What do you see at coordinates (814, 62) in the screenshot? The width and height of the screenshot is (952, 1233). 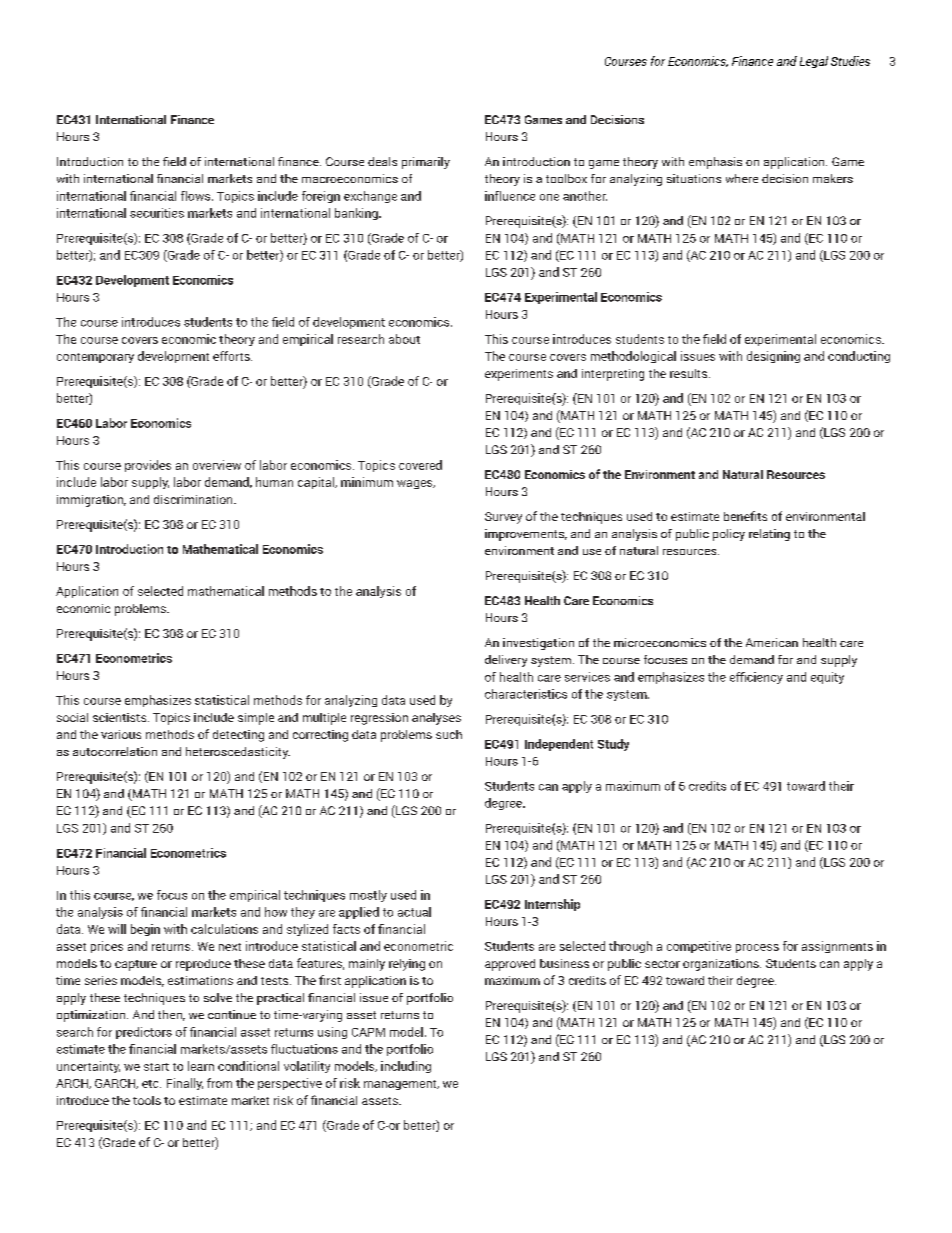 I see `Legal` at bounding box center [814, 62].
